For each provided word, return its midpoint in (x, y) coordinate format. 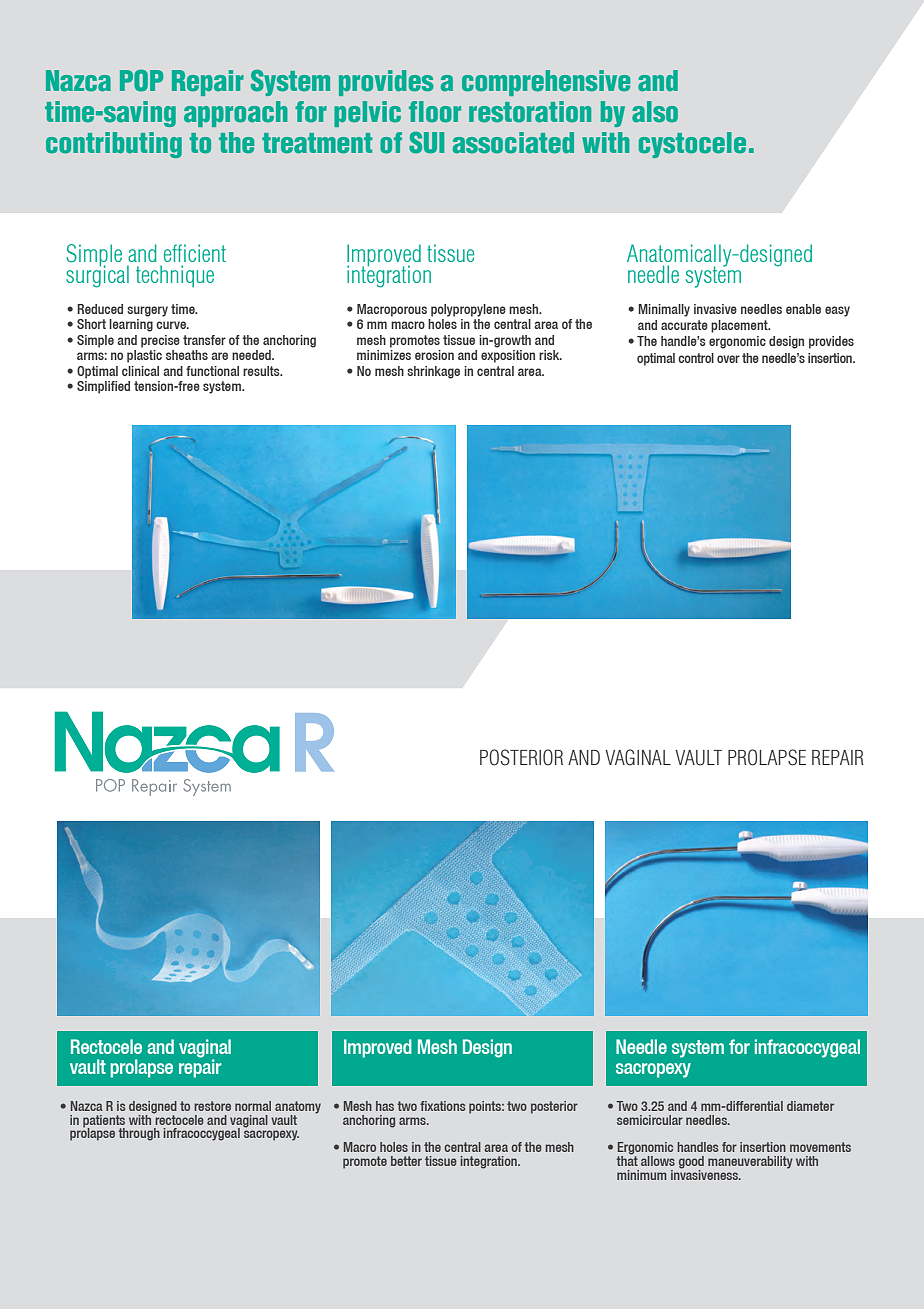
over (728, 359)
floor (435, 112)
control (696, 358)
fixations (442, 1106)
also (655, 112)
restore (212, 1106)
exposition (508, 356)
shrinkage (433, 372)
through (139, 1134)
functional (212, 371)
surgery (147, 311)
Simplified (103, 387)
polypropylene (468, 310)
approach (236, 114)
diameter (810, 1106)
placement (740, 326)
